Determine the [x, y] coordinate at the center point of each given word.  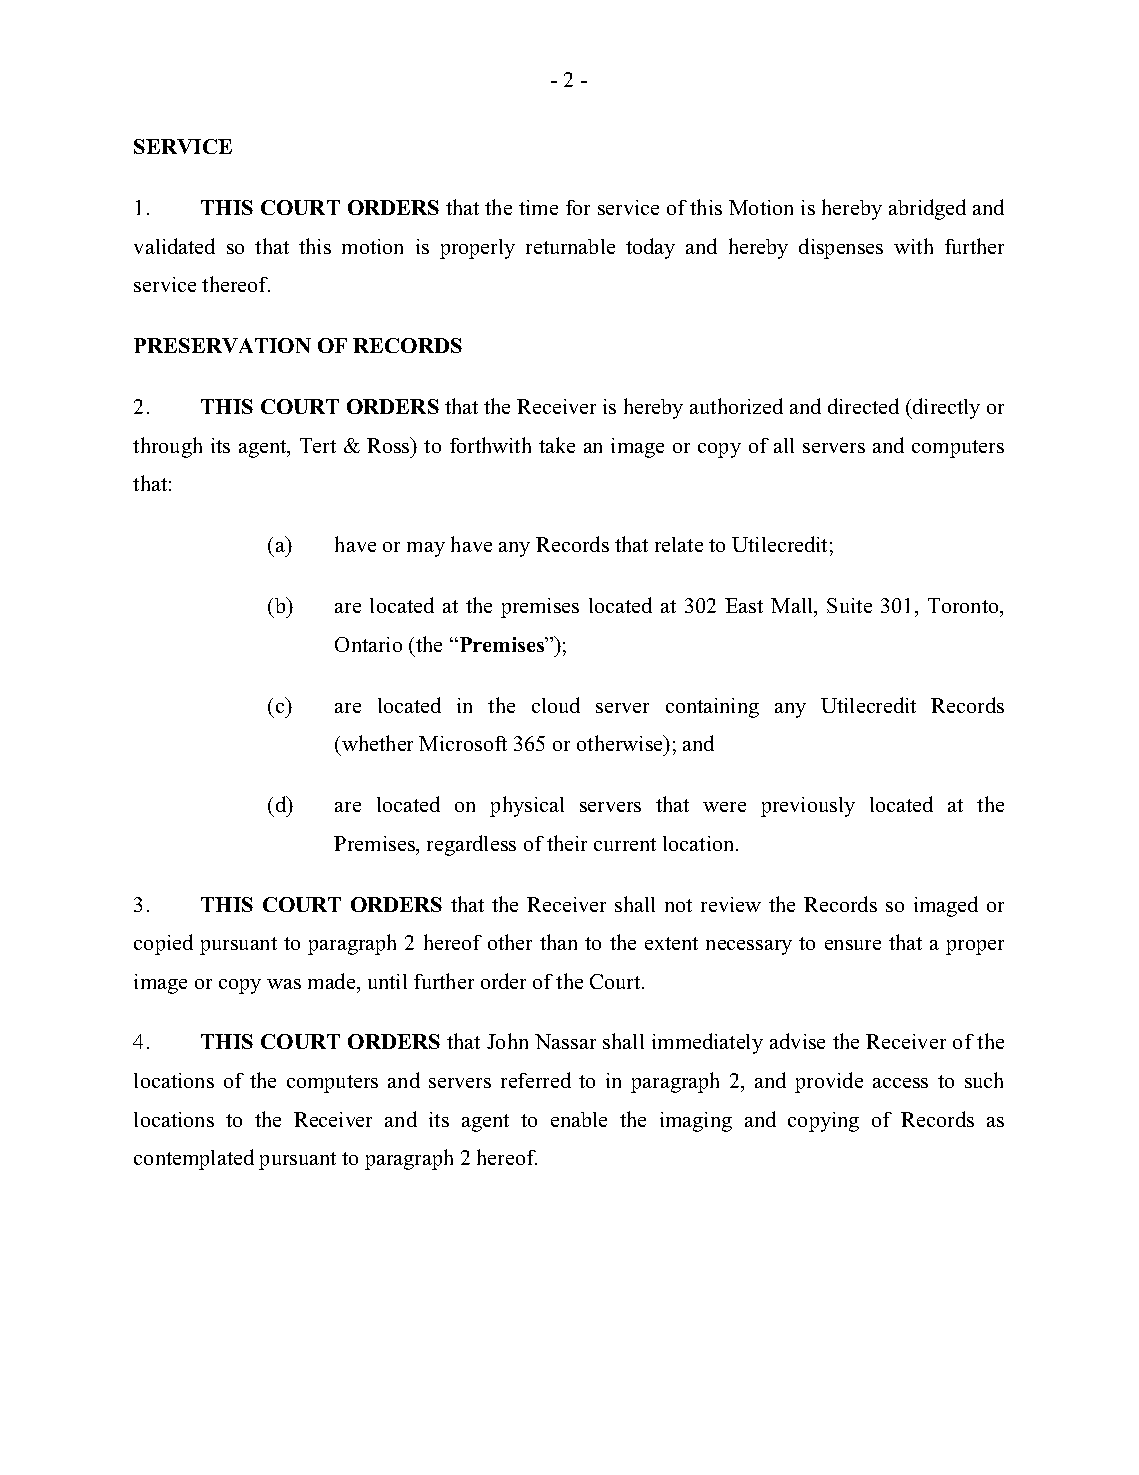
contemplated [194, 1159]
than [558, 942]
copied [163, 944]
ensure [853, 945]
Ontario [368, 644]
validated [174, 246]
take [557, 445]
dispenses [841, 248]
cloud [556, 705]
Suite [849, 605]
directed [863, 406]
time [538, 207]
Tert [318, 445]
